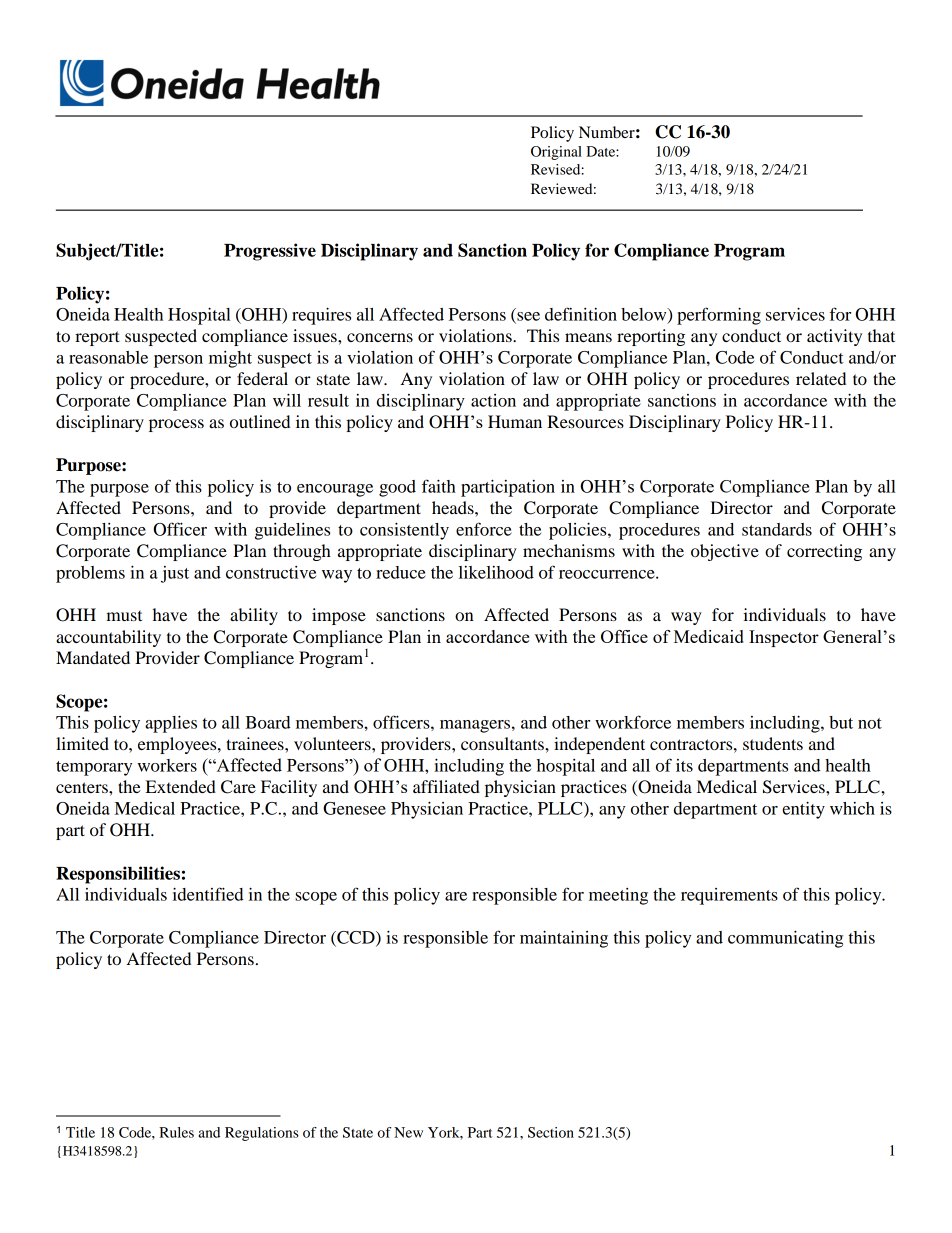 The width and height of the screenshot is (952, 1233). What do you see at coordinates (176, 1132) in the screenshot?
I see `Rules` at bounding box center [176, 1132].
